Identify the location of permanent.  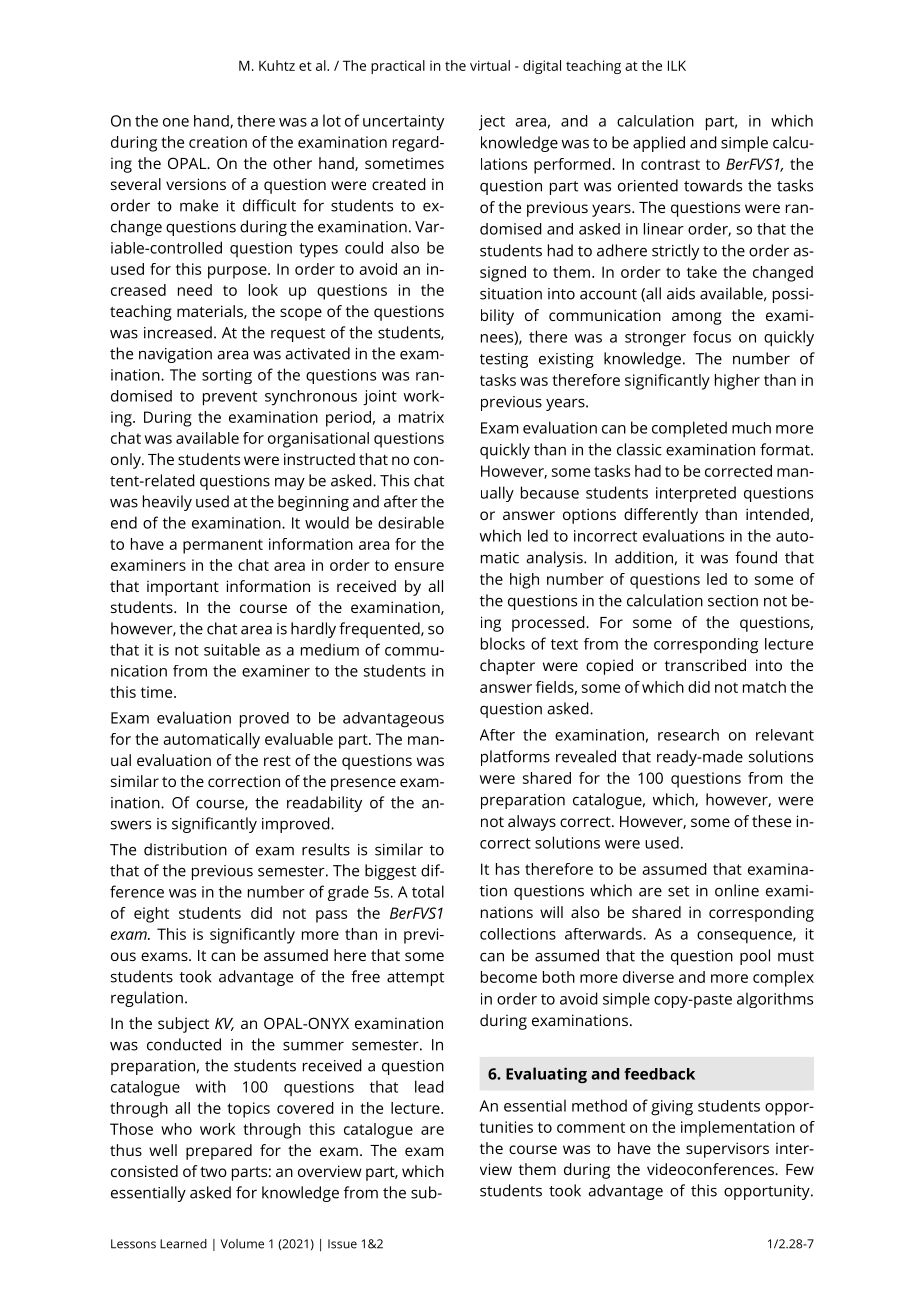
(223, 546).
